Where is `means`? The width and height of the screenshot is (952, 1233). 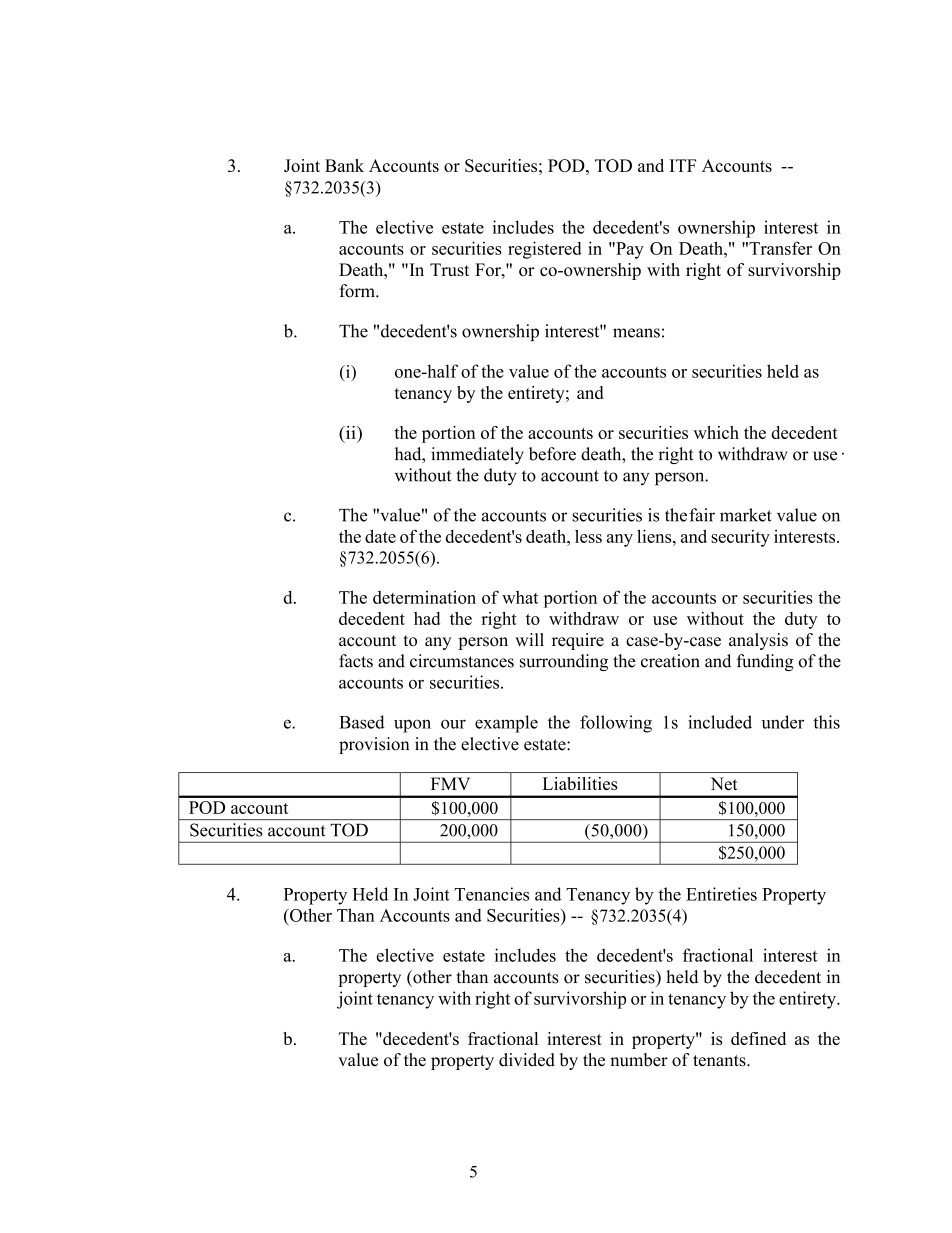
means is located at coordinates (636, 333).
